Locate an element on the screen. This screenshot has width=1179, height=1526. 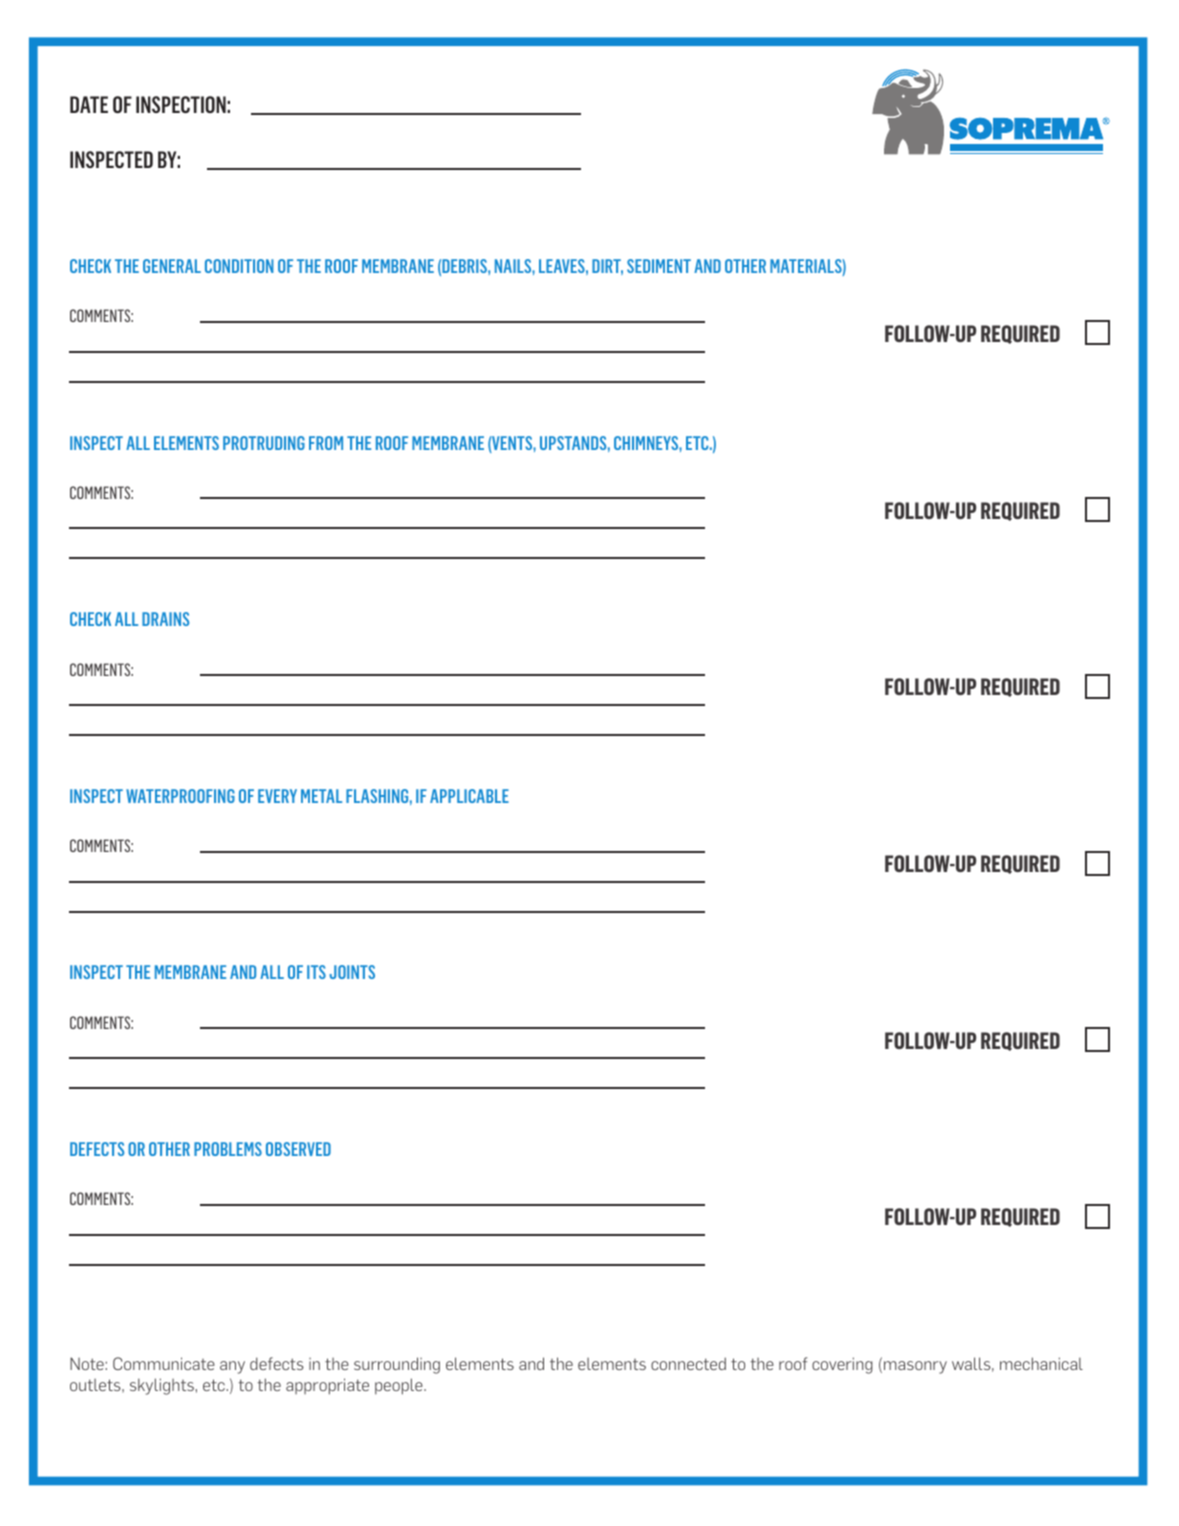
PROTRUDING is located at coordinates (264, 443).
